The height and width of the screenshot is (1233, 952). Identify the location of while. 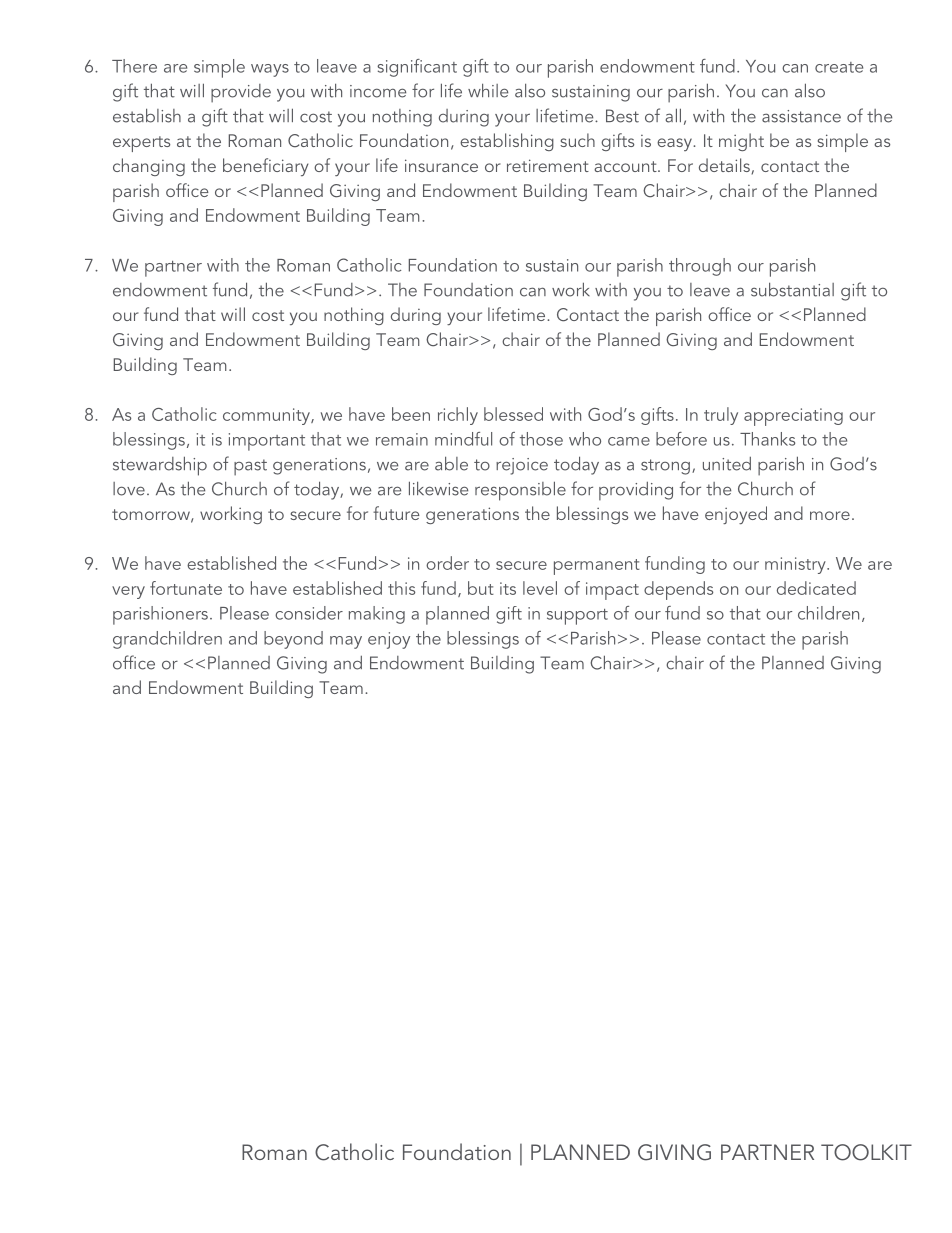
(488, 90).
